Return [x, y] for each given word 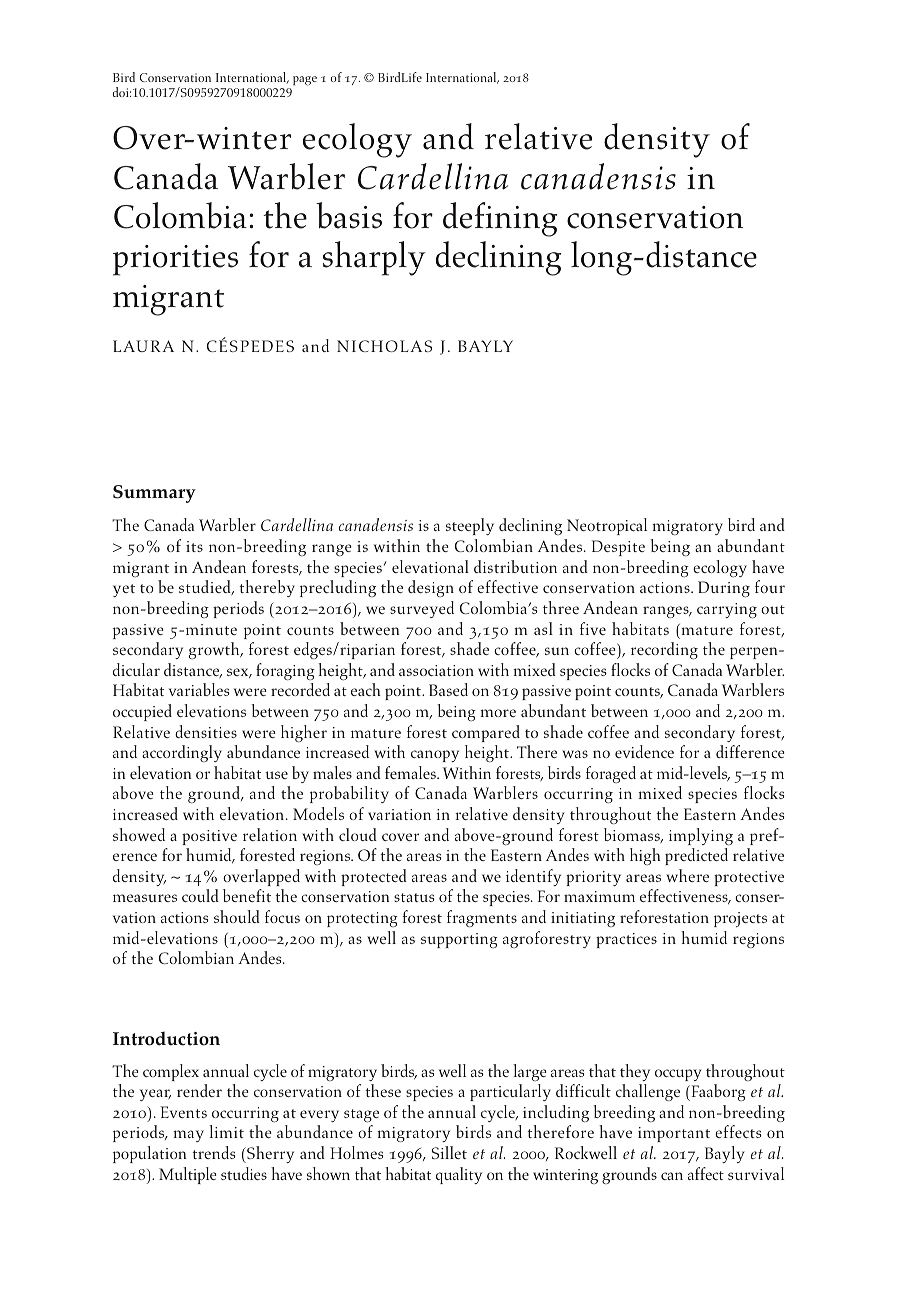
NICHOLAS [384, 346]
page [305, 81]
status [414, 897]
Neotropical [607, 526]
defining [500, 219]
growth [215, 650]
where [687, 875]
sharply [374, 258]
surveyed [422, 609]
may [188, 1136]
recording [664, 650]
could [200, 895]
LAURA [143, 346]
